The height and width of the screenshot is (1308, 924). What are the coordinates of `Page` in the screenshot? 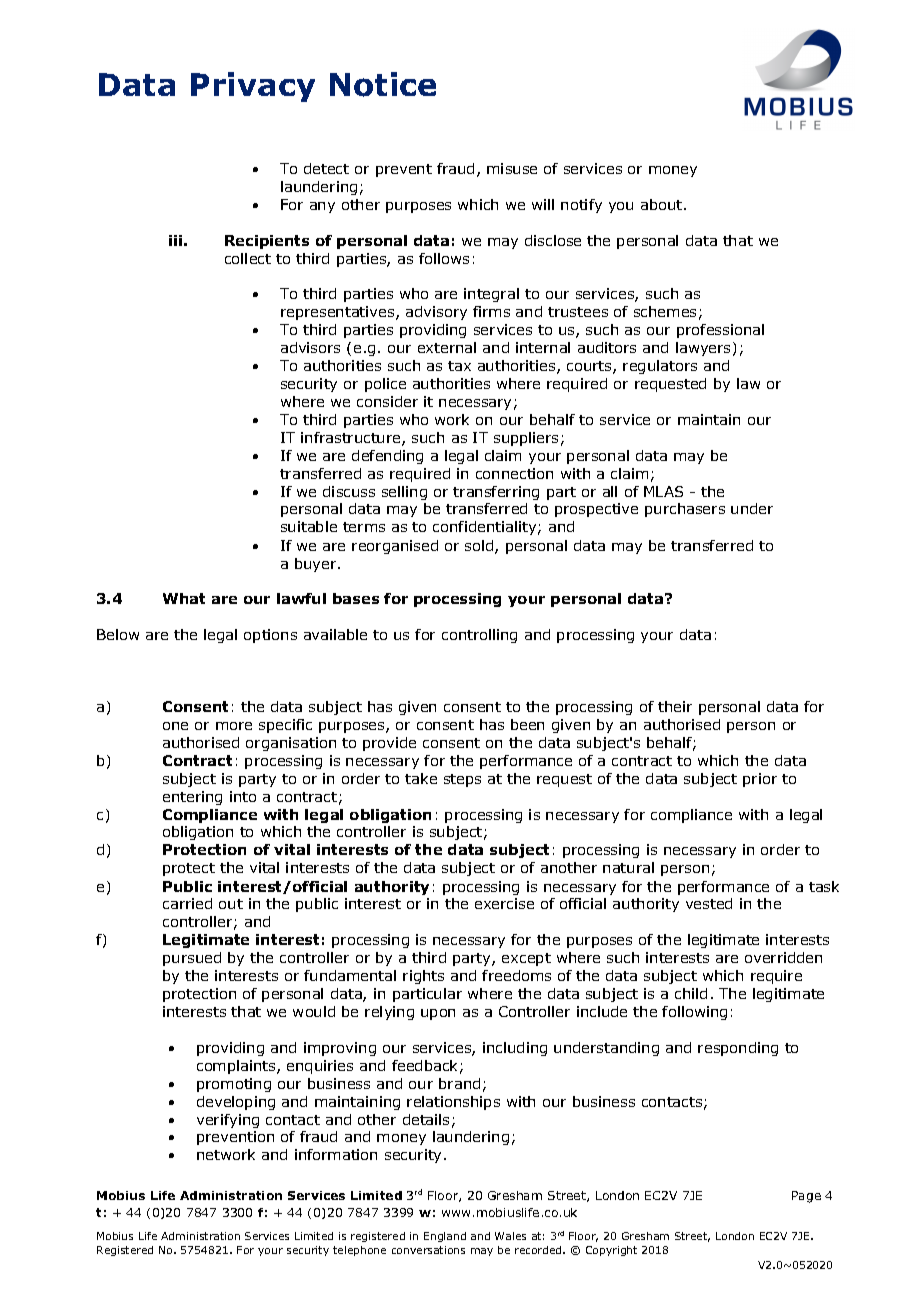 It's located at (806, 1197).
